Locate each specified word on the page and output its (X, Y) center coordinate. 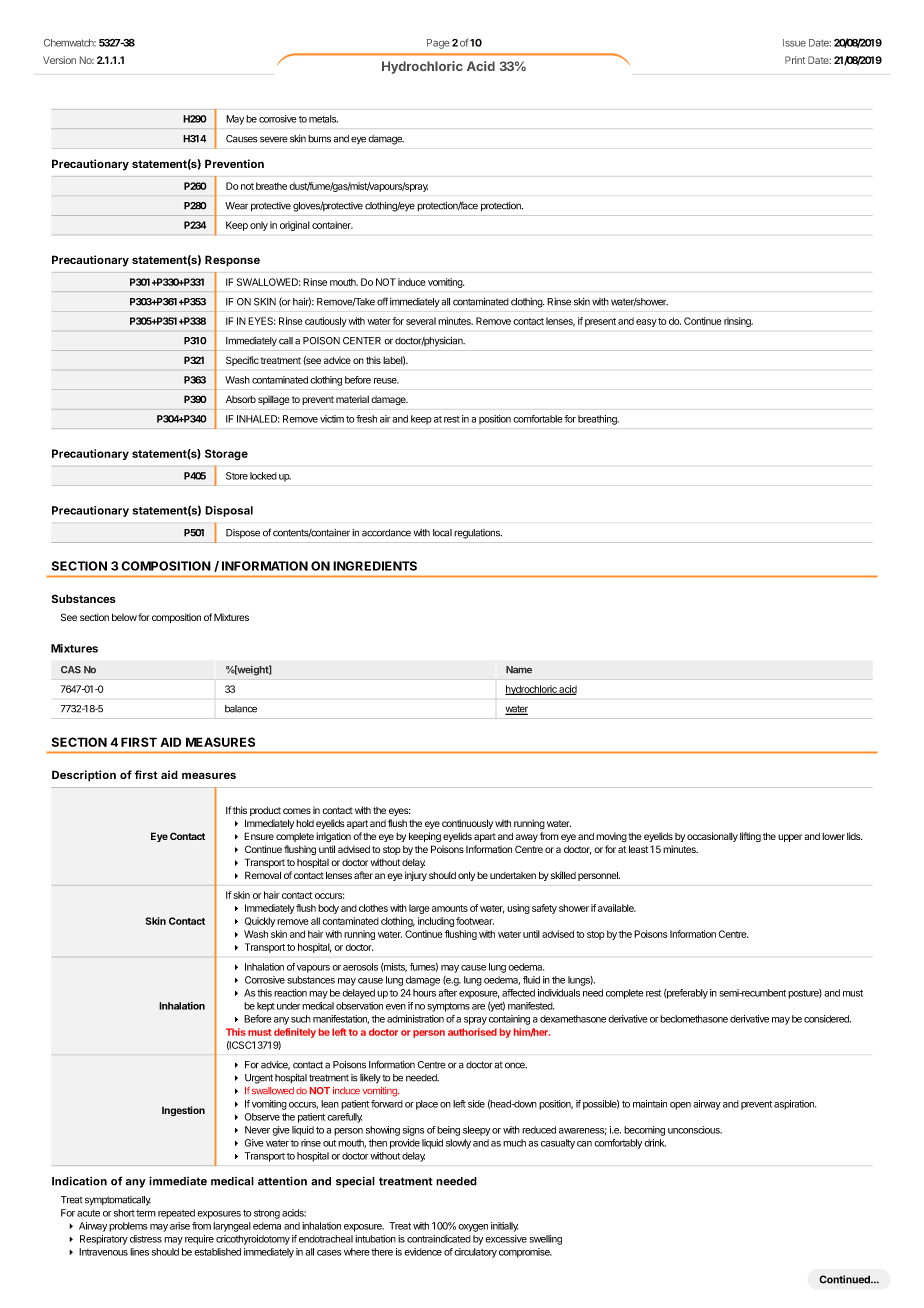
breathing (598, 420)
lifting (750, 837)
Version (59, 60)
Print (795, 60)
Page (438, 44)
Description (84, 776)
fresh (366, 419)
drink (655, 1143)
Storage (226, 455)
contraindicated (439, 1239)
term (146, 1213)
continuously (467, 824)
